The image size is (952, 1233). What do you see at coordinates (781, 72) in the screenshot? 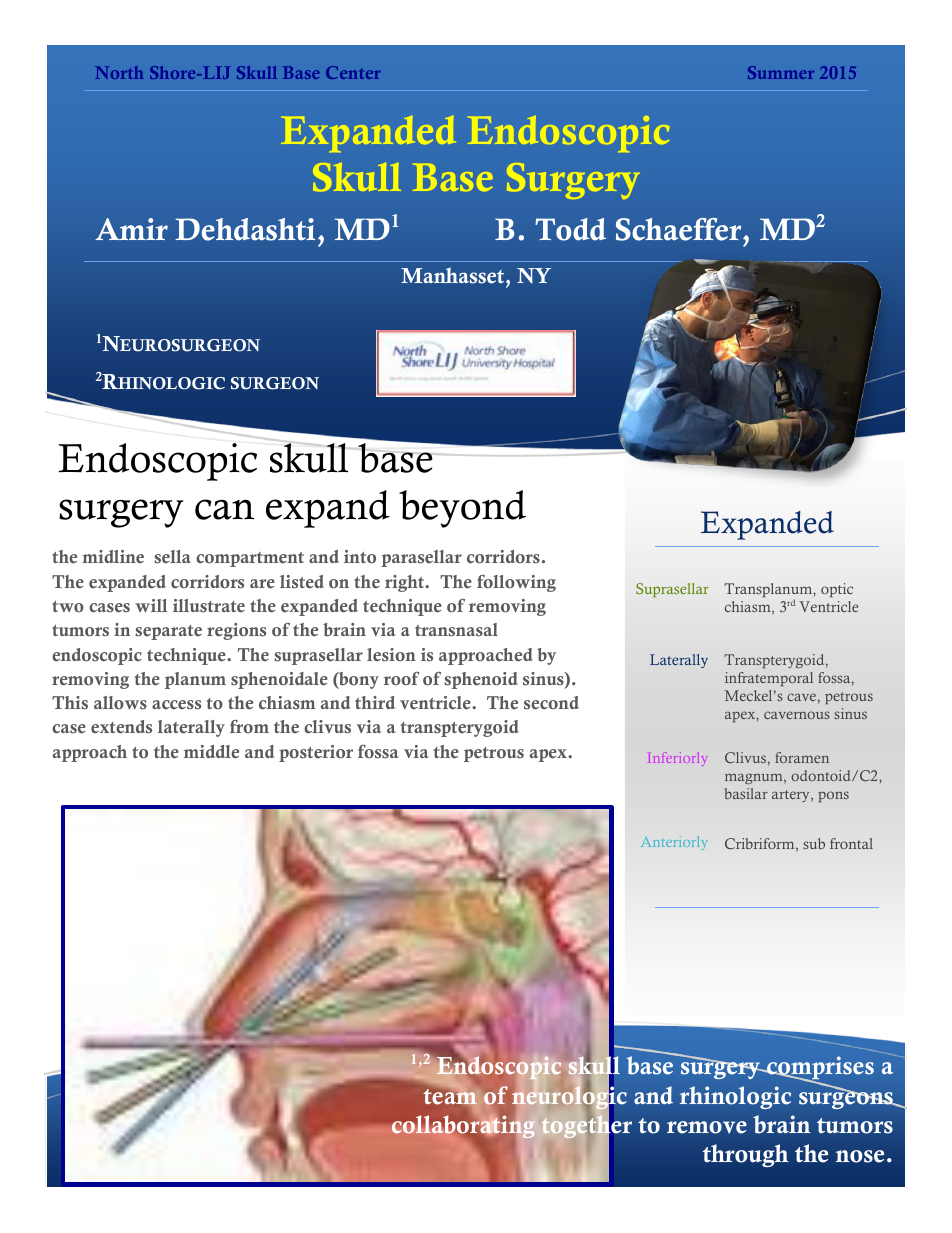
I see `Summer` at bounding box center [781, 72].
